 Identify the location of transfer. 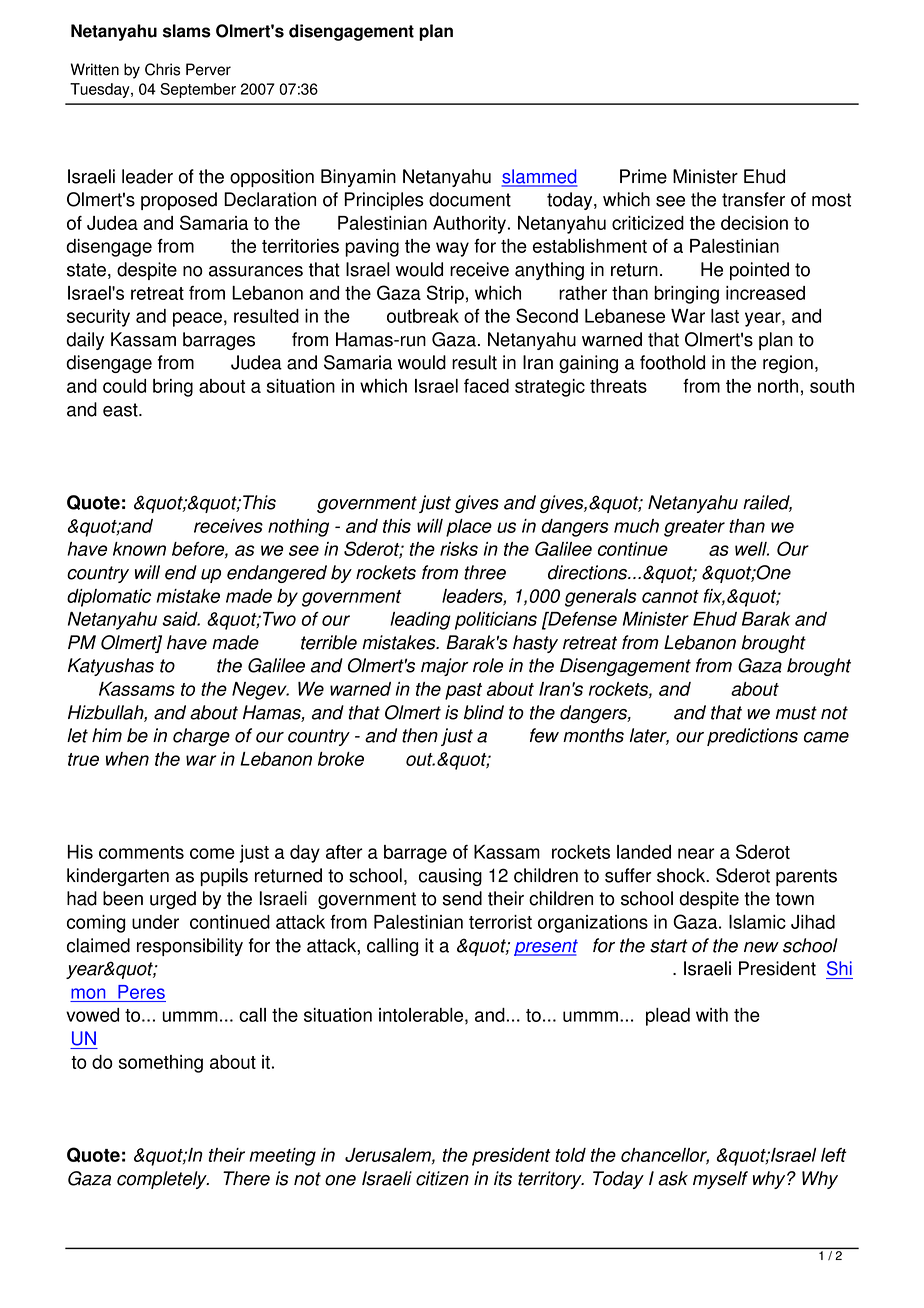
(753, 199).
